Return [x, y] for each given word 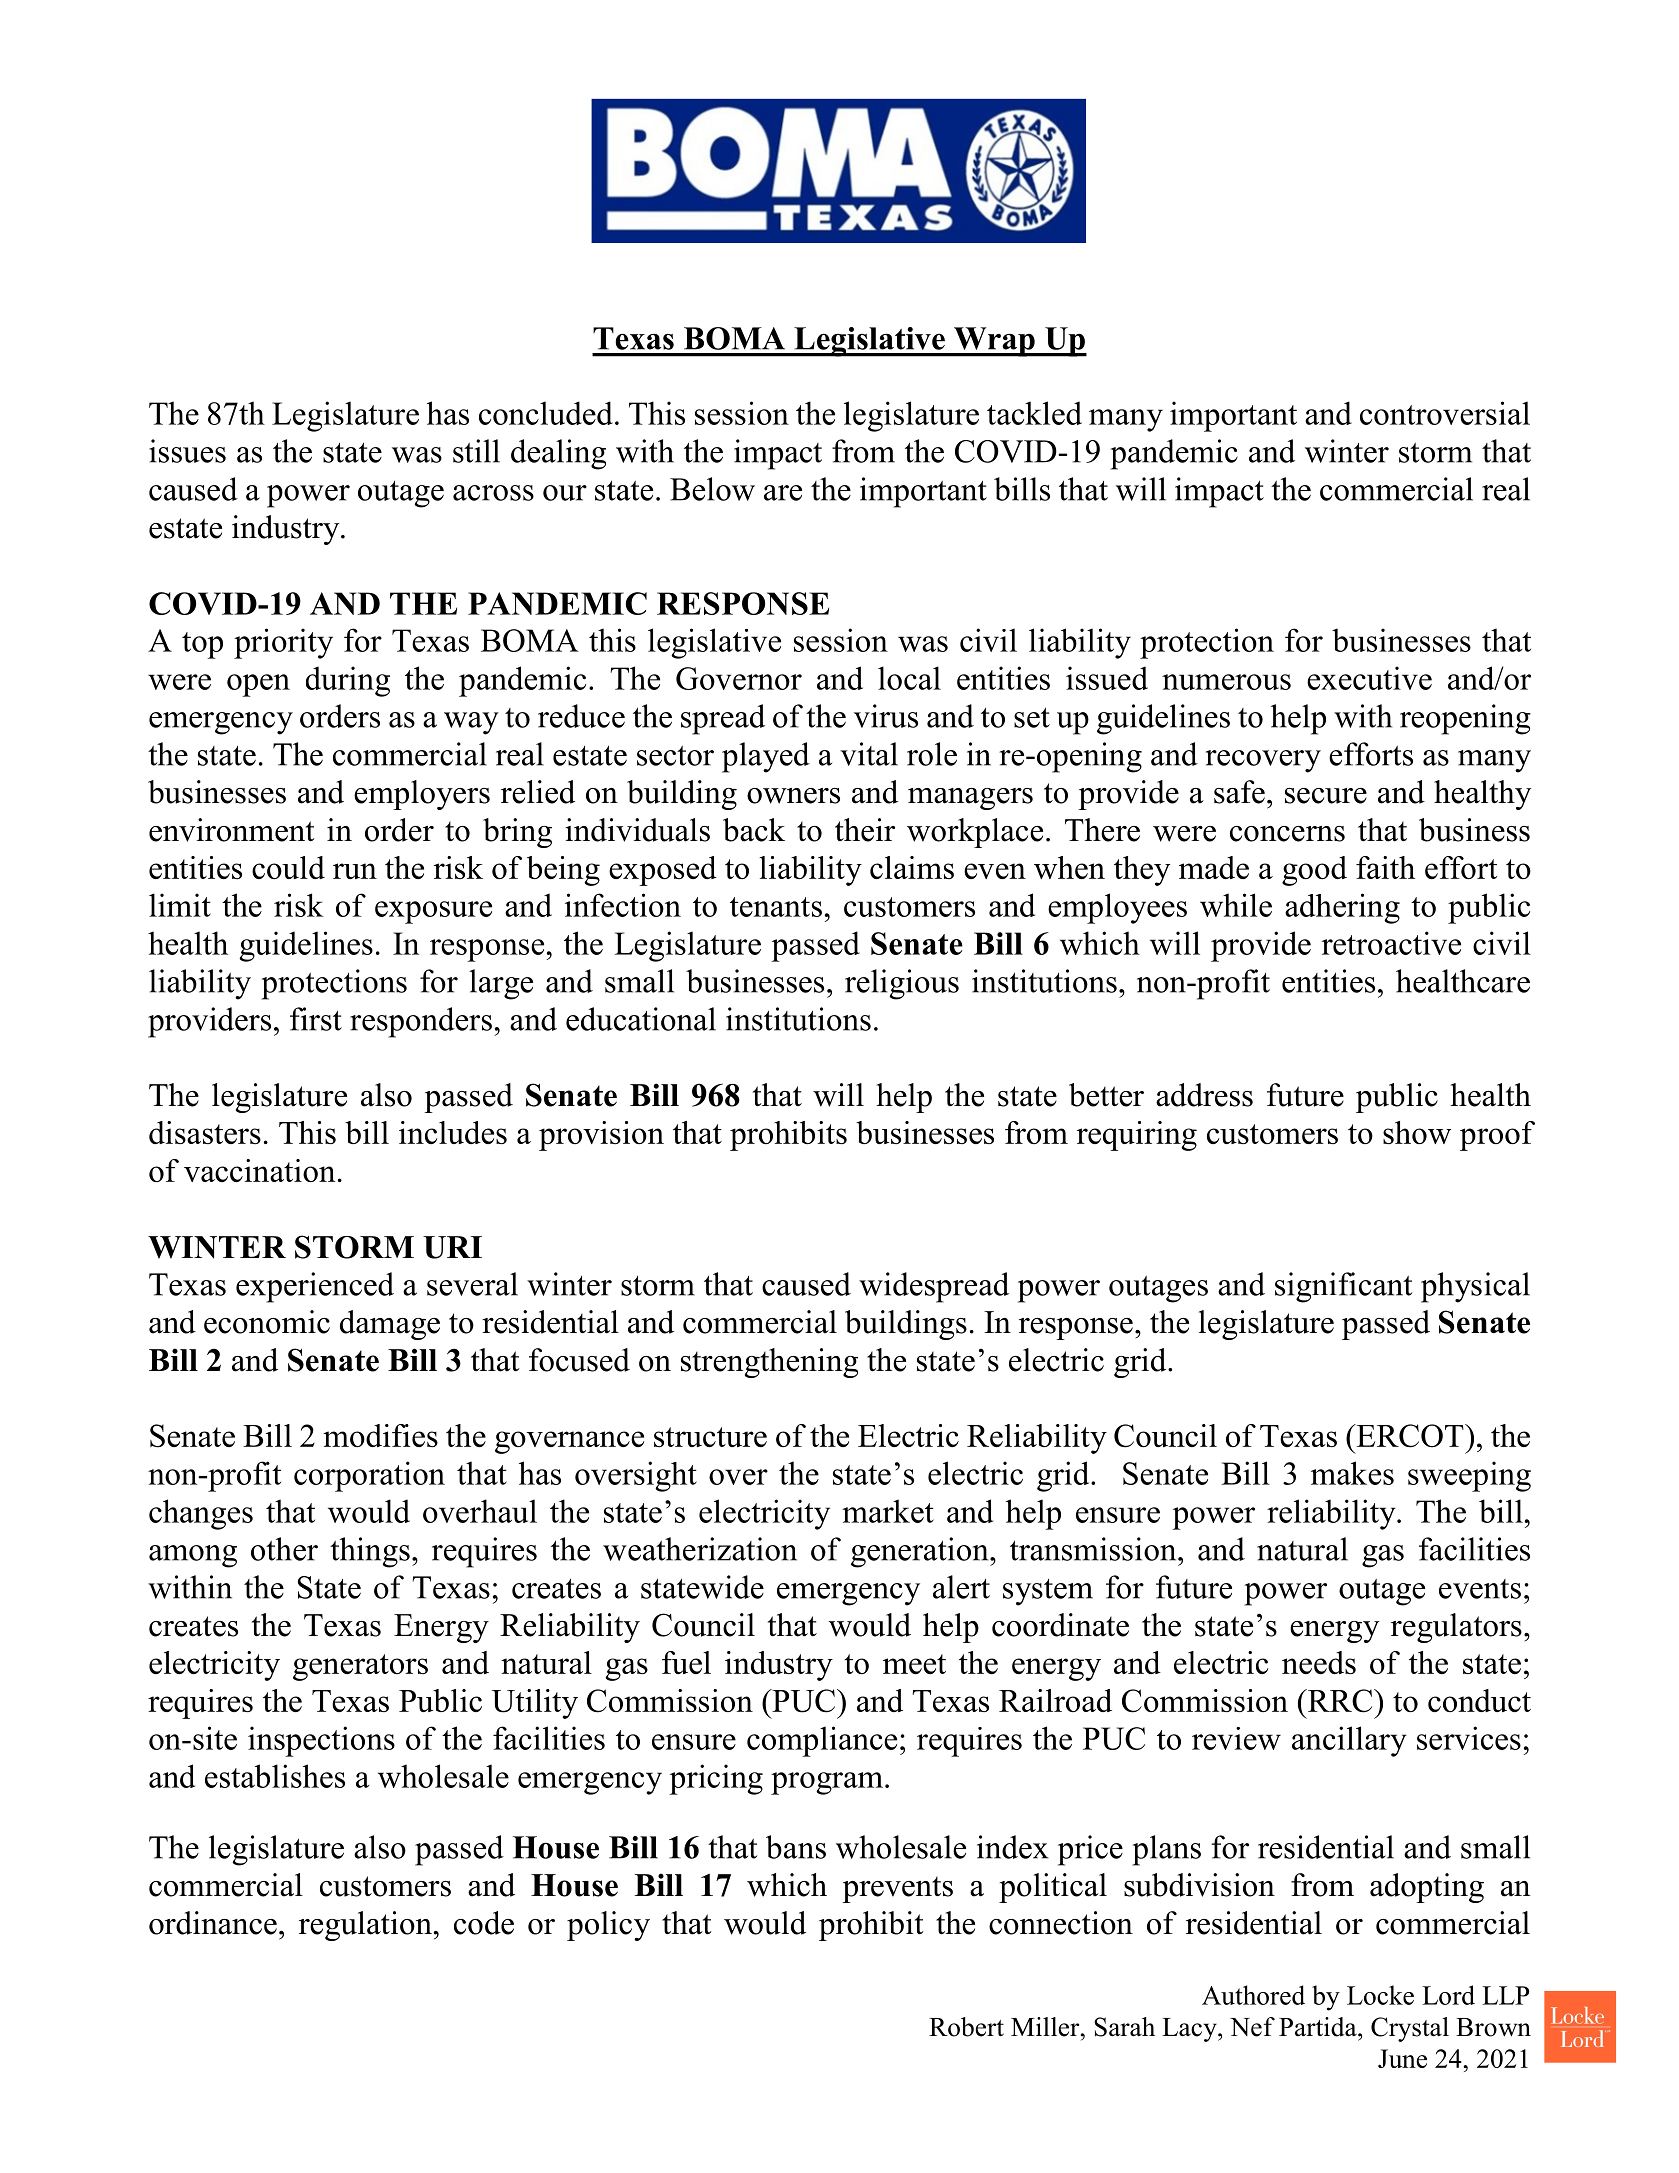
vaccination [259, 1170]
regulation [365, 1926]
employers [422, 795]
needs [1319, 1662]
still [476, 451]
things [370, 1552]
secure [1326, 796]
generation [921, 1552]
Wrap [994, 342]
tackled [1034, 413]
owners [793, 796]
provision [601, 1136]
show [1417, 1132]
